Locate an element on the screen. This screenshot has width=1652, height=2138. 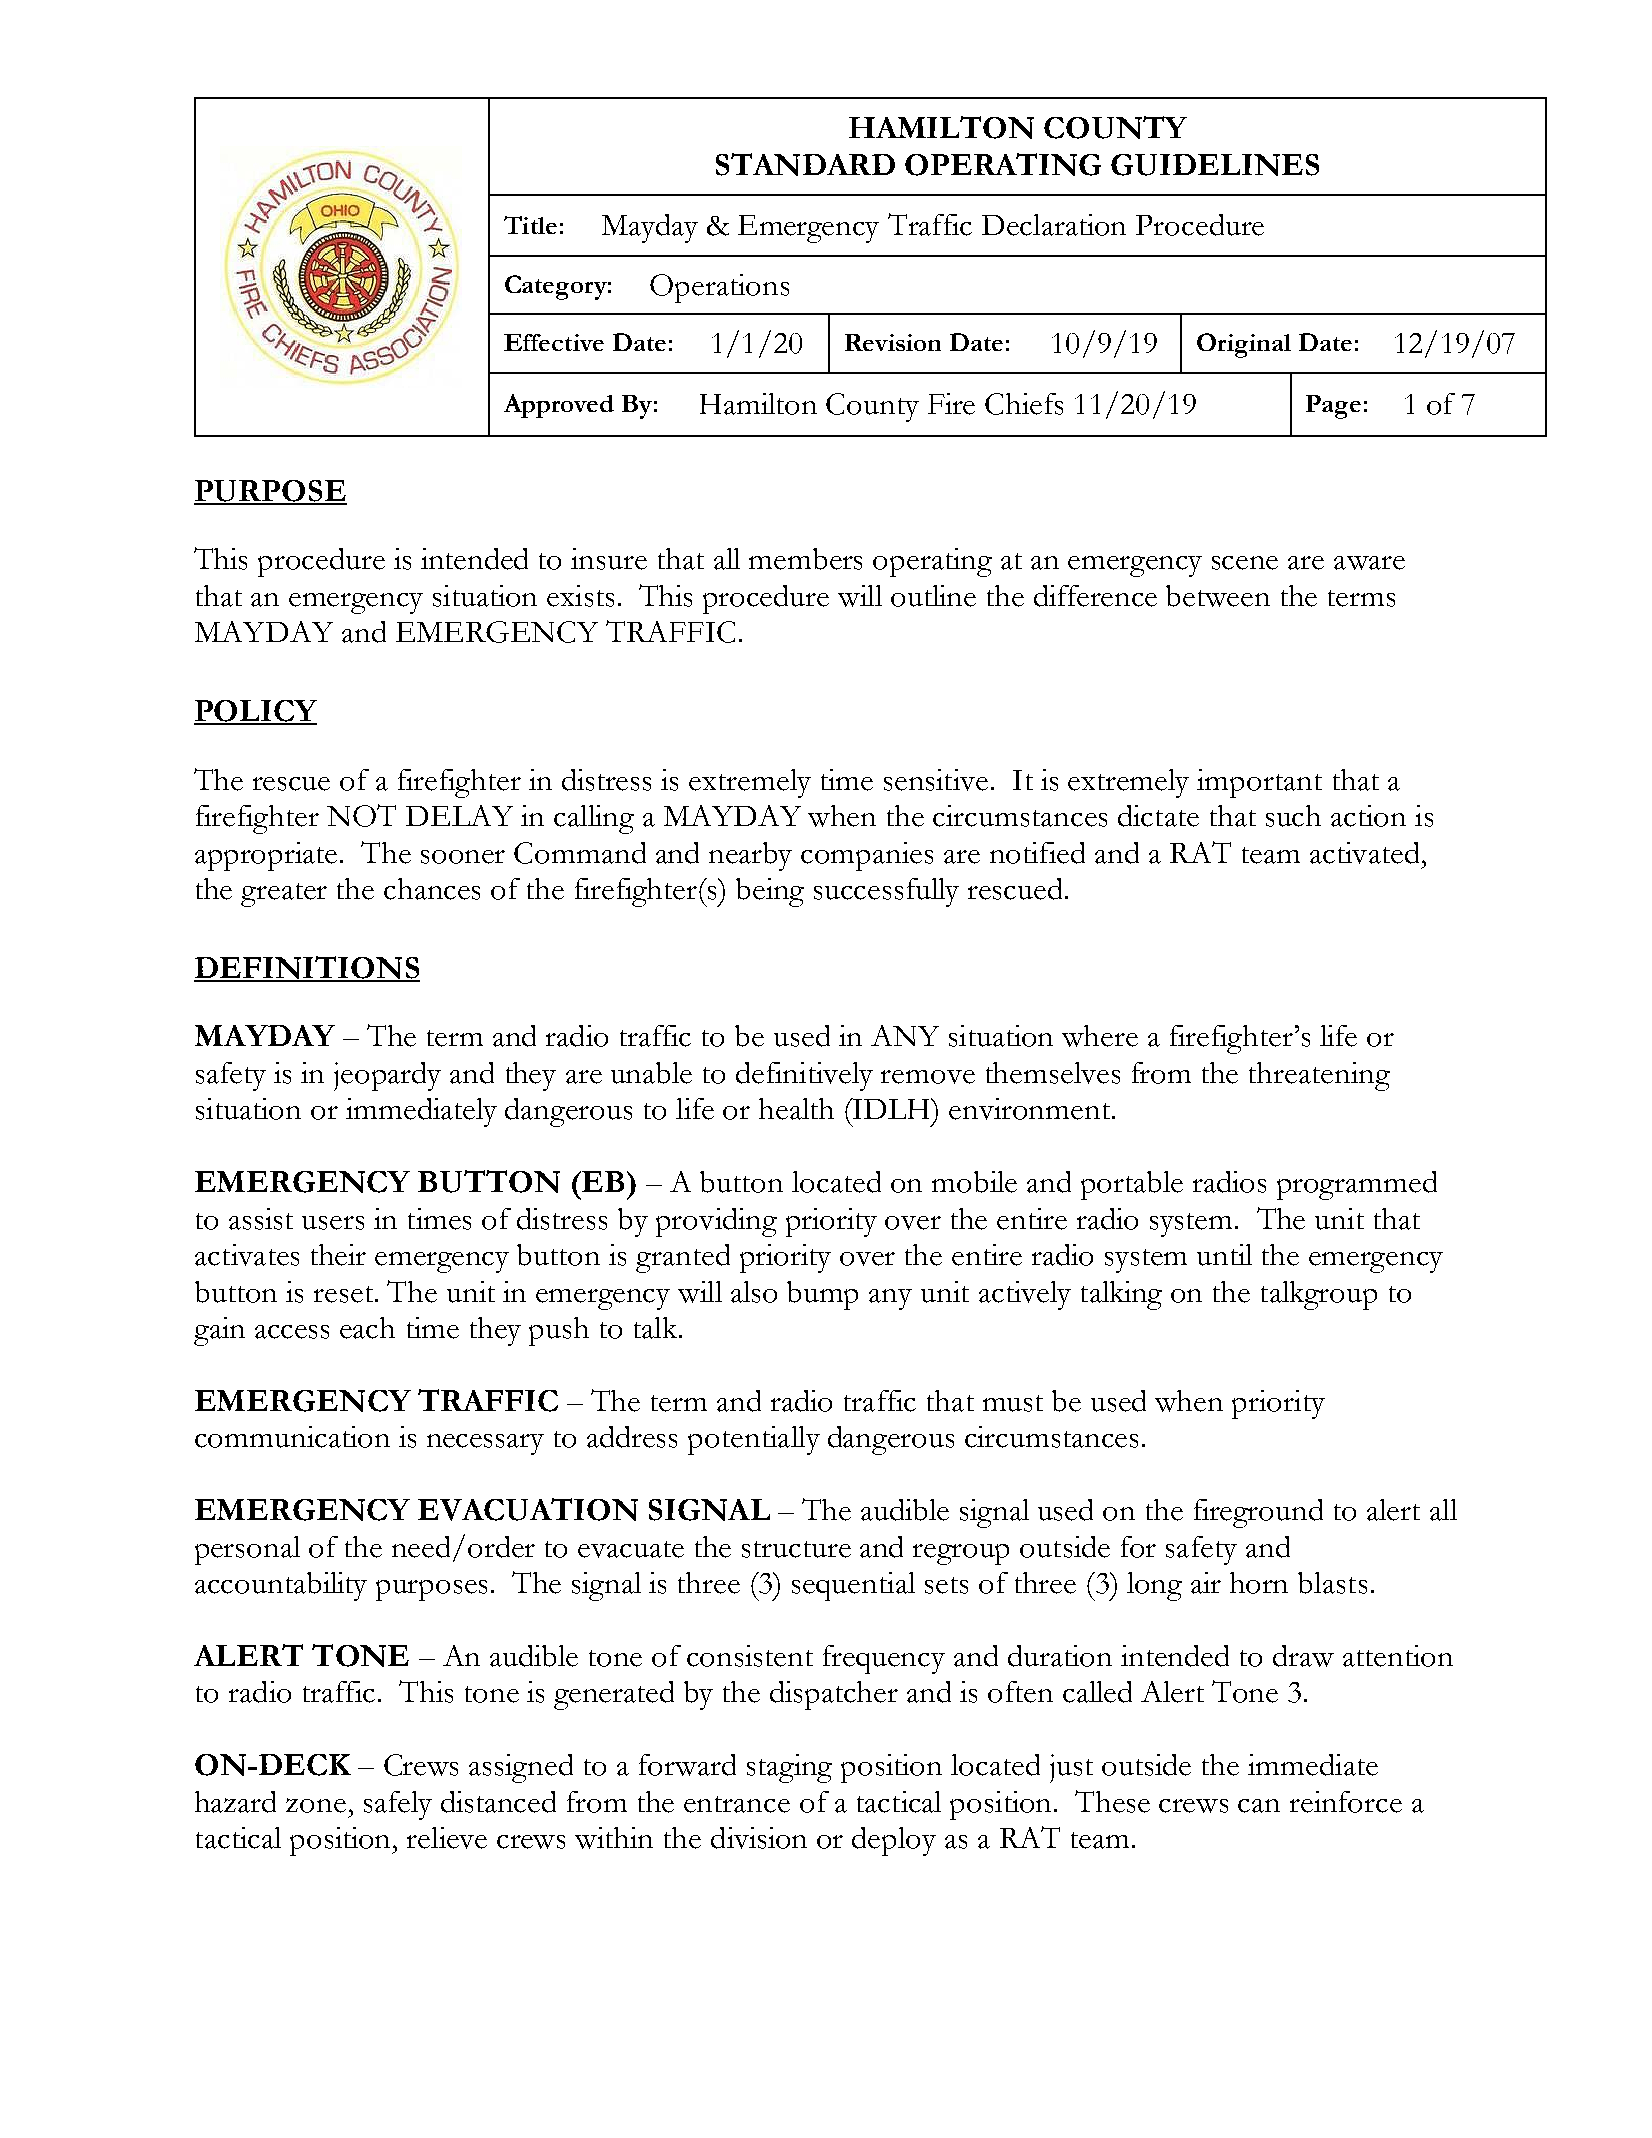
POLICY is located at coordinates (255, 712).
